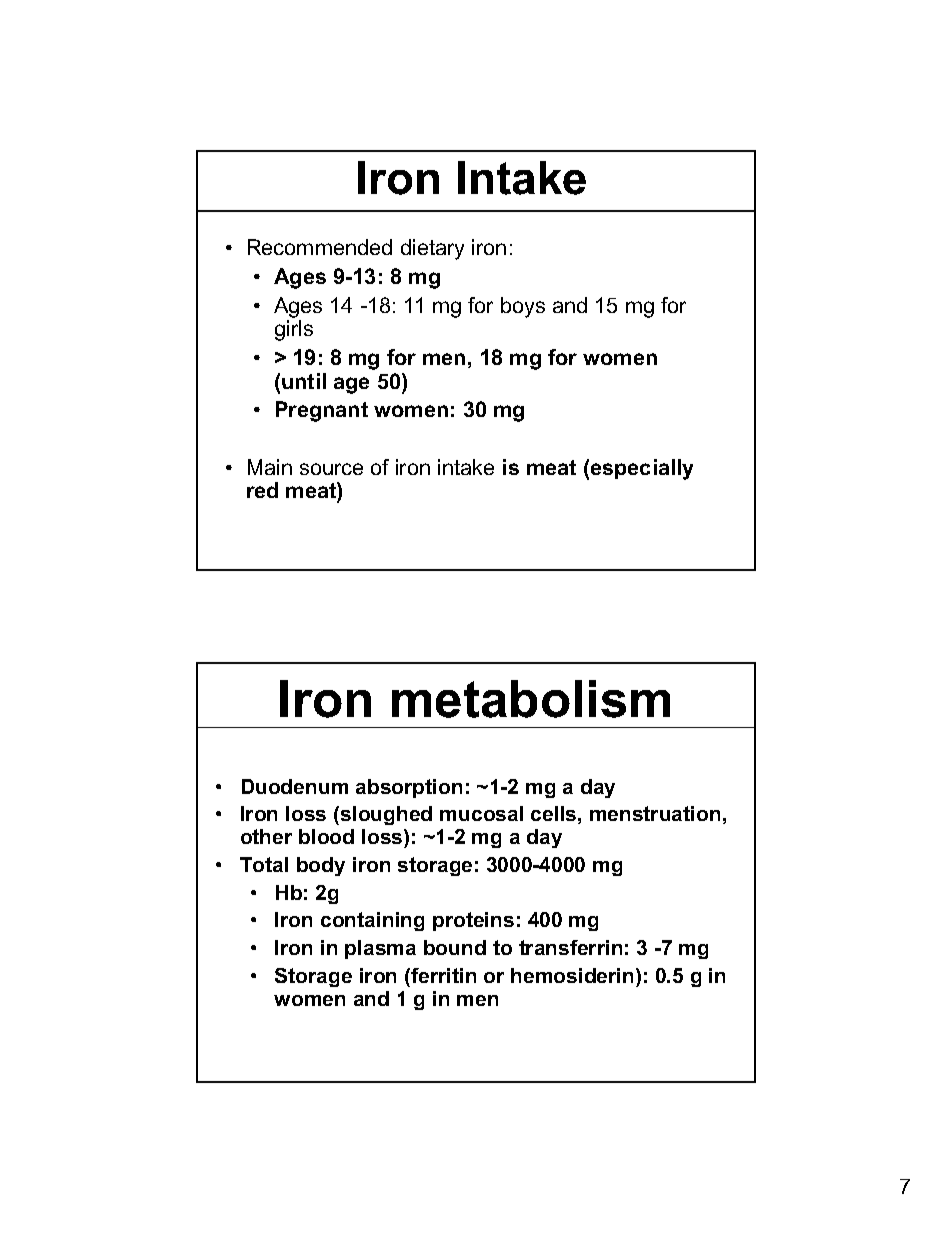 The height and width of the document is (1233, 952). Describe the element at coordinates (320, 247) in the document. I see `Recommended` at that location.
